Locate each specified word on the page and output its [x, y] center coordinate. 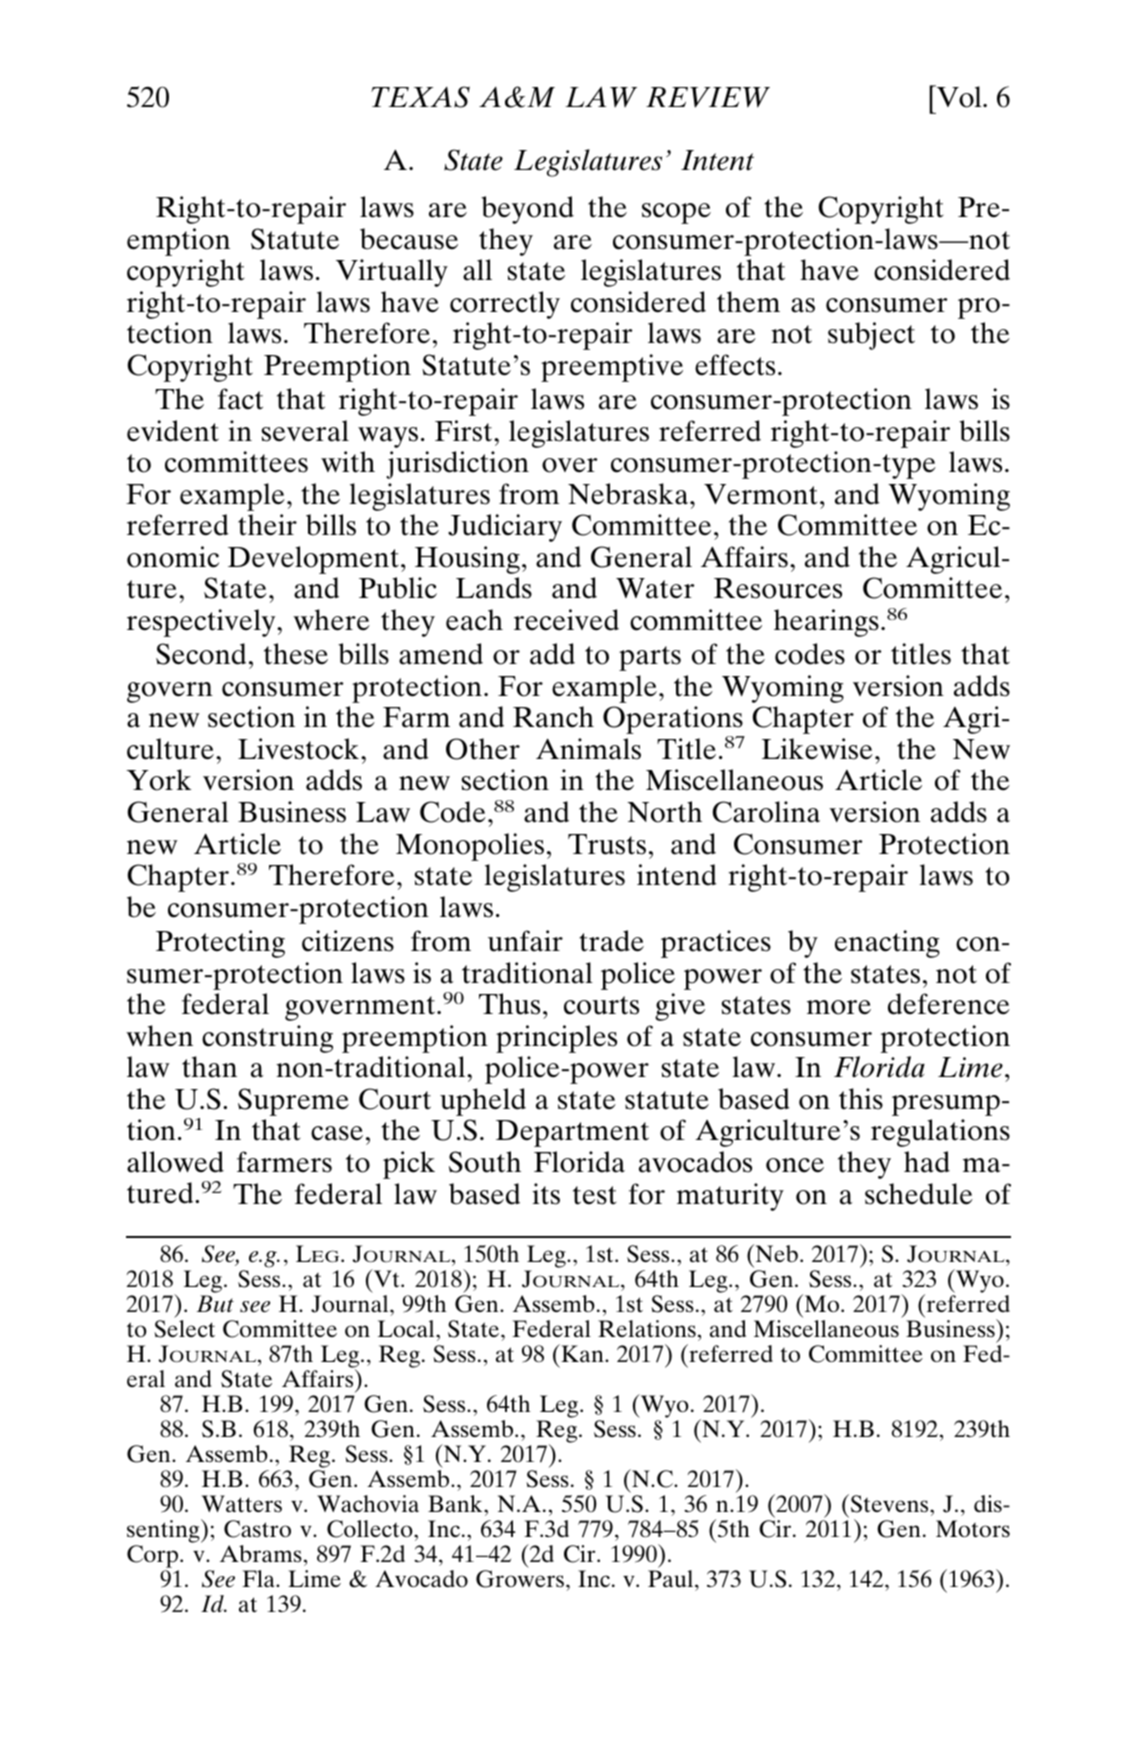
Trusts [607, 844]
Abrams [261, 1553]
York [158, 780]
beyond [527, 210]
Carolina [766, 812]
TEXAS [420, 97]
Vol [959, 96]
